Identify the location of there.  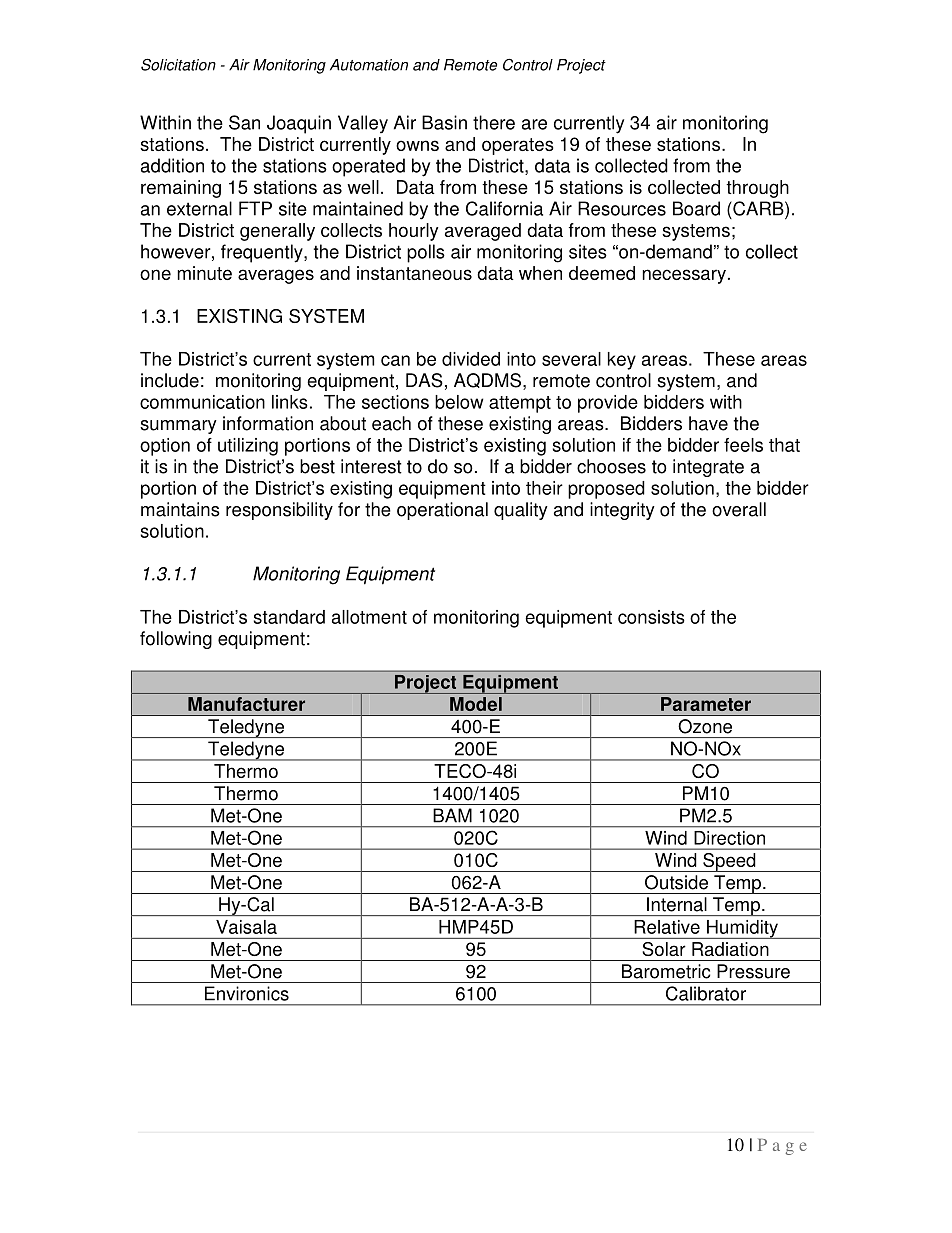
(494, 122).
